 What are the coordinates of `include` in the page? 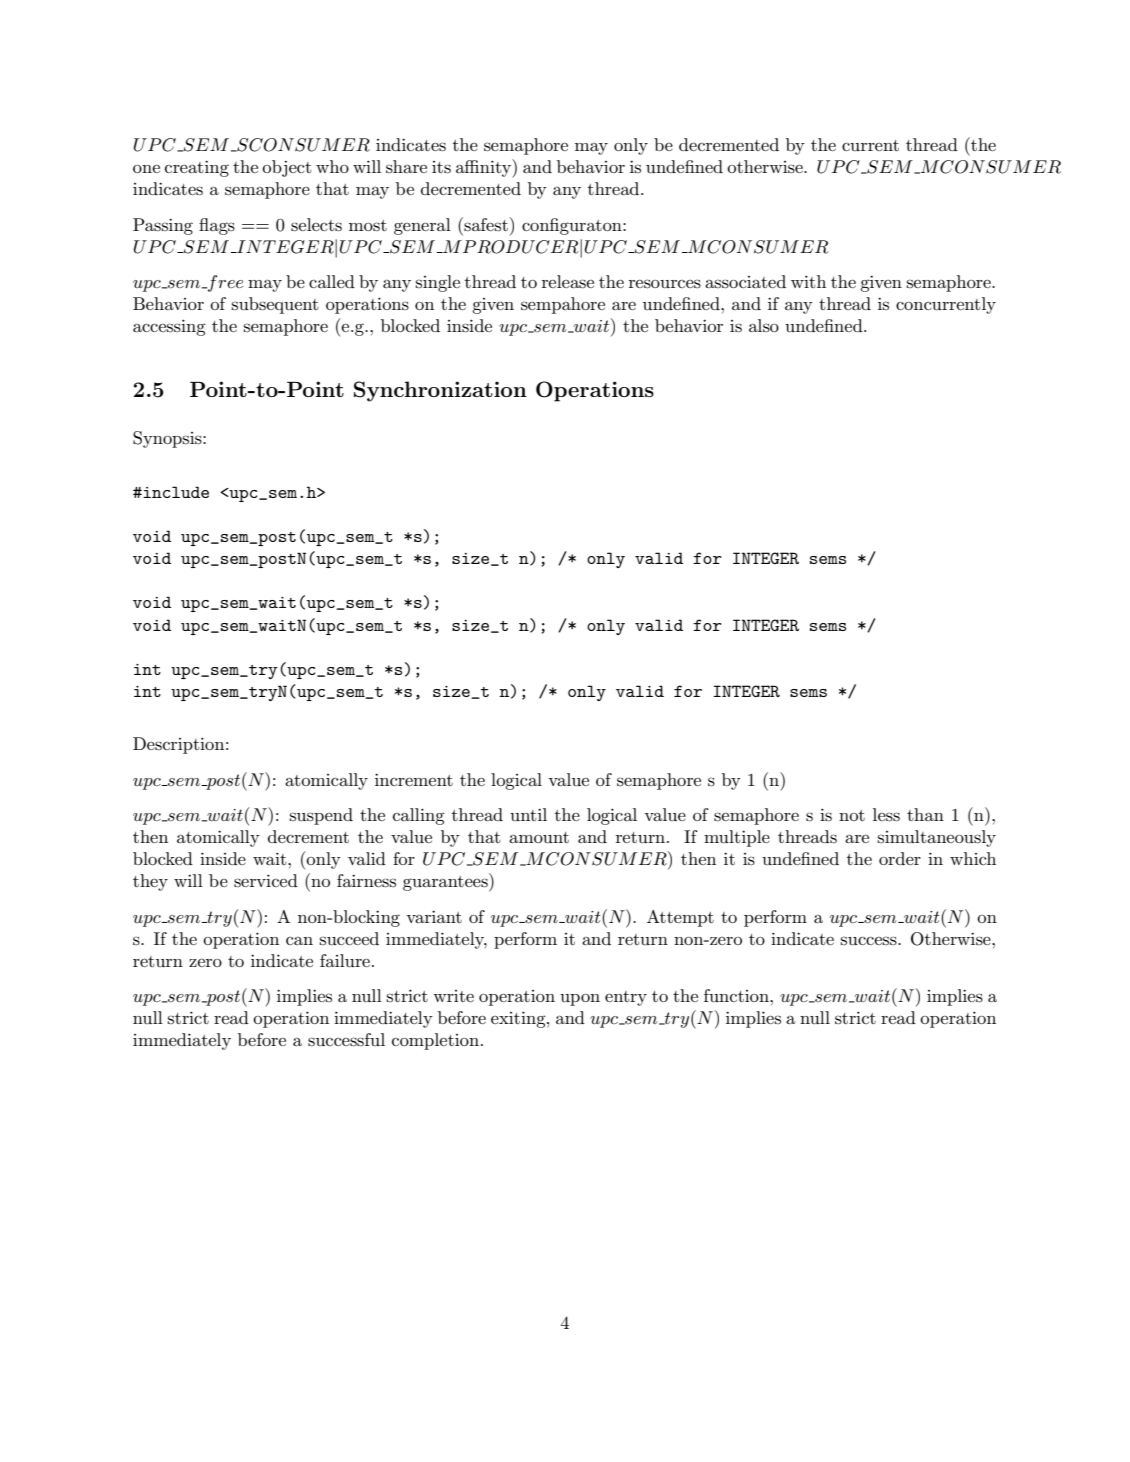 It's located at (176, 492).
